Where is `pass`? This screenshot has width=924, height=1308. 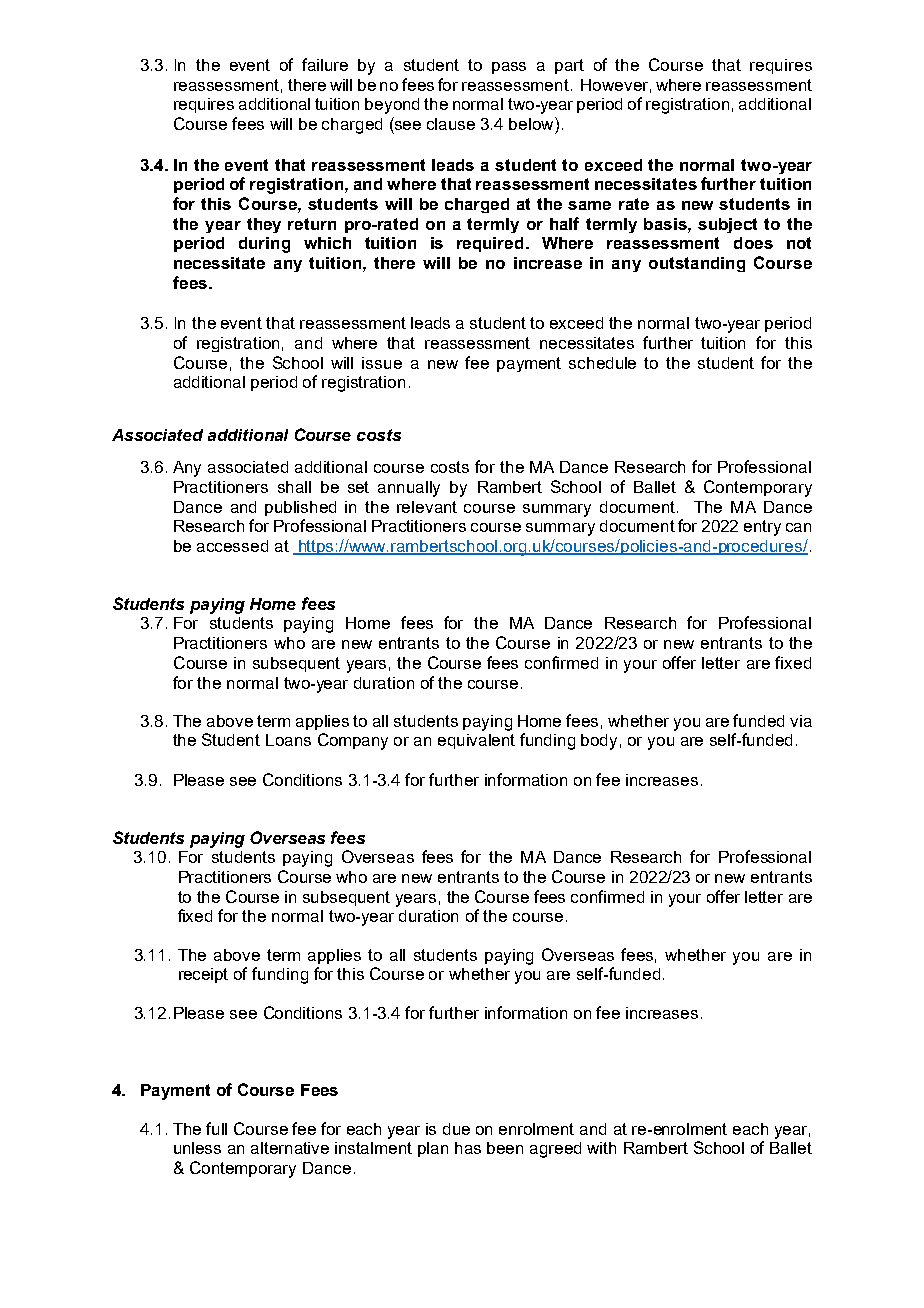 pass is located at coordinates (509, 68).
